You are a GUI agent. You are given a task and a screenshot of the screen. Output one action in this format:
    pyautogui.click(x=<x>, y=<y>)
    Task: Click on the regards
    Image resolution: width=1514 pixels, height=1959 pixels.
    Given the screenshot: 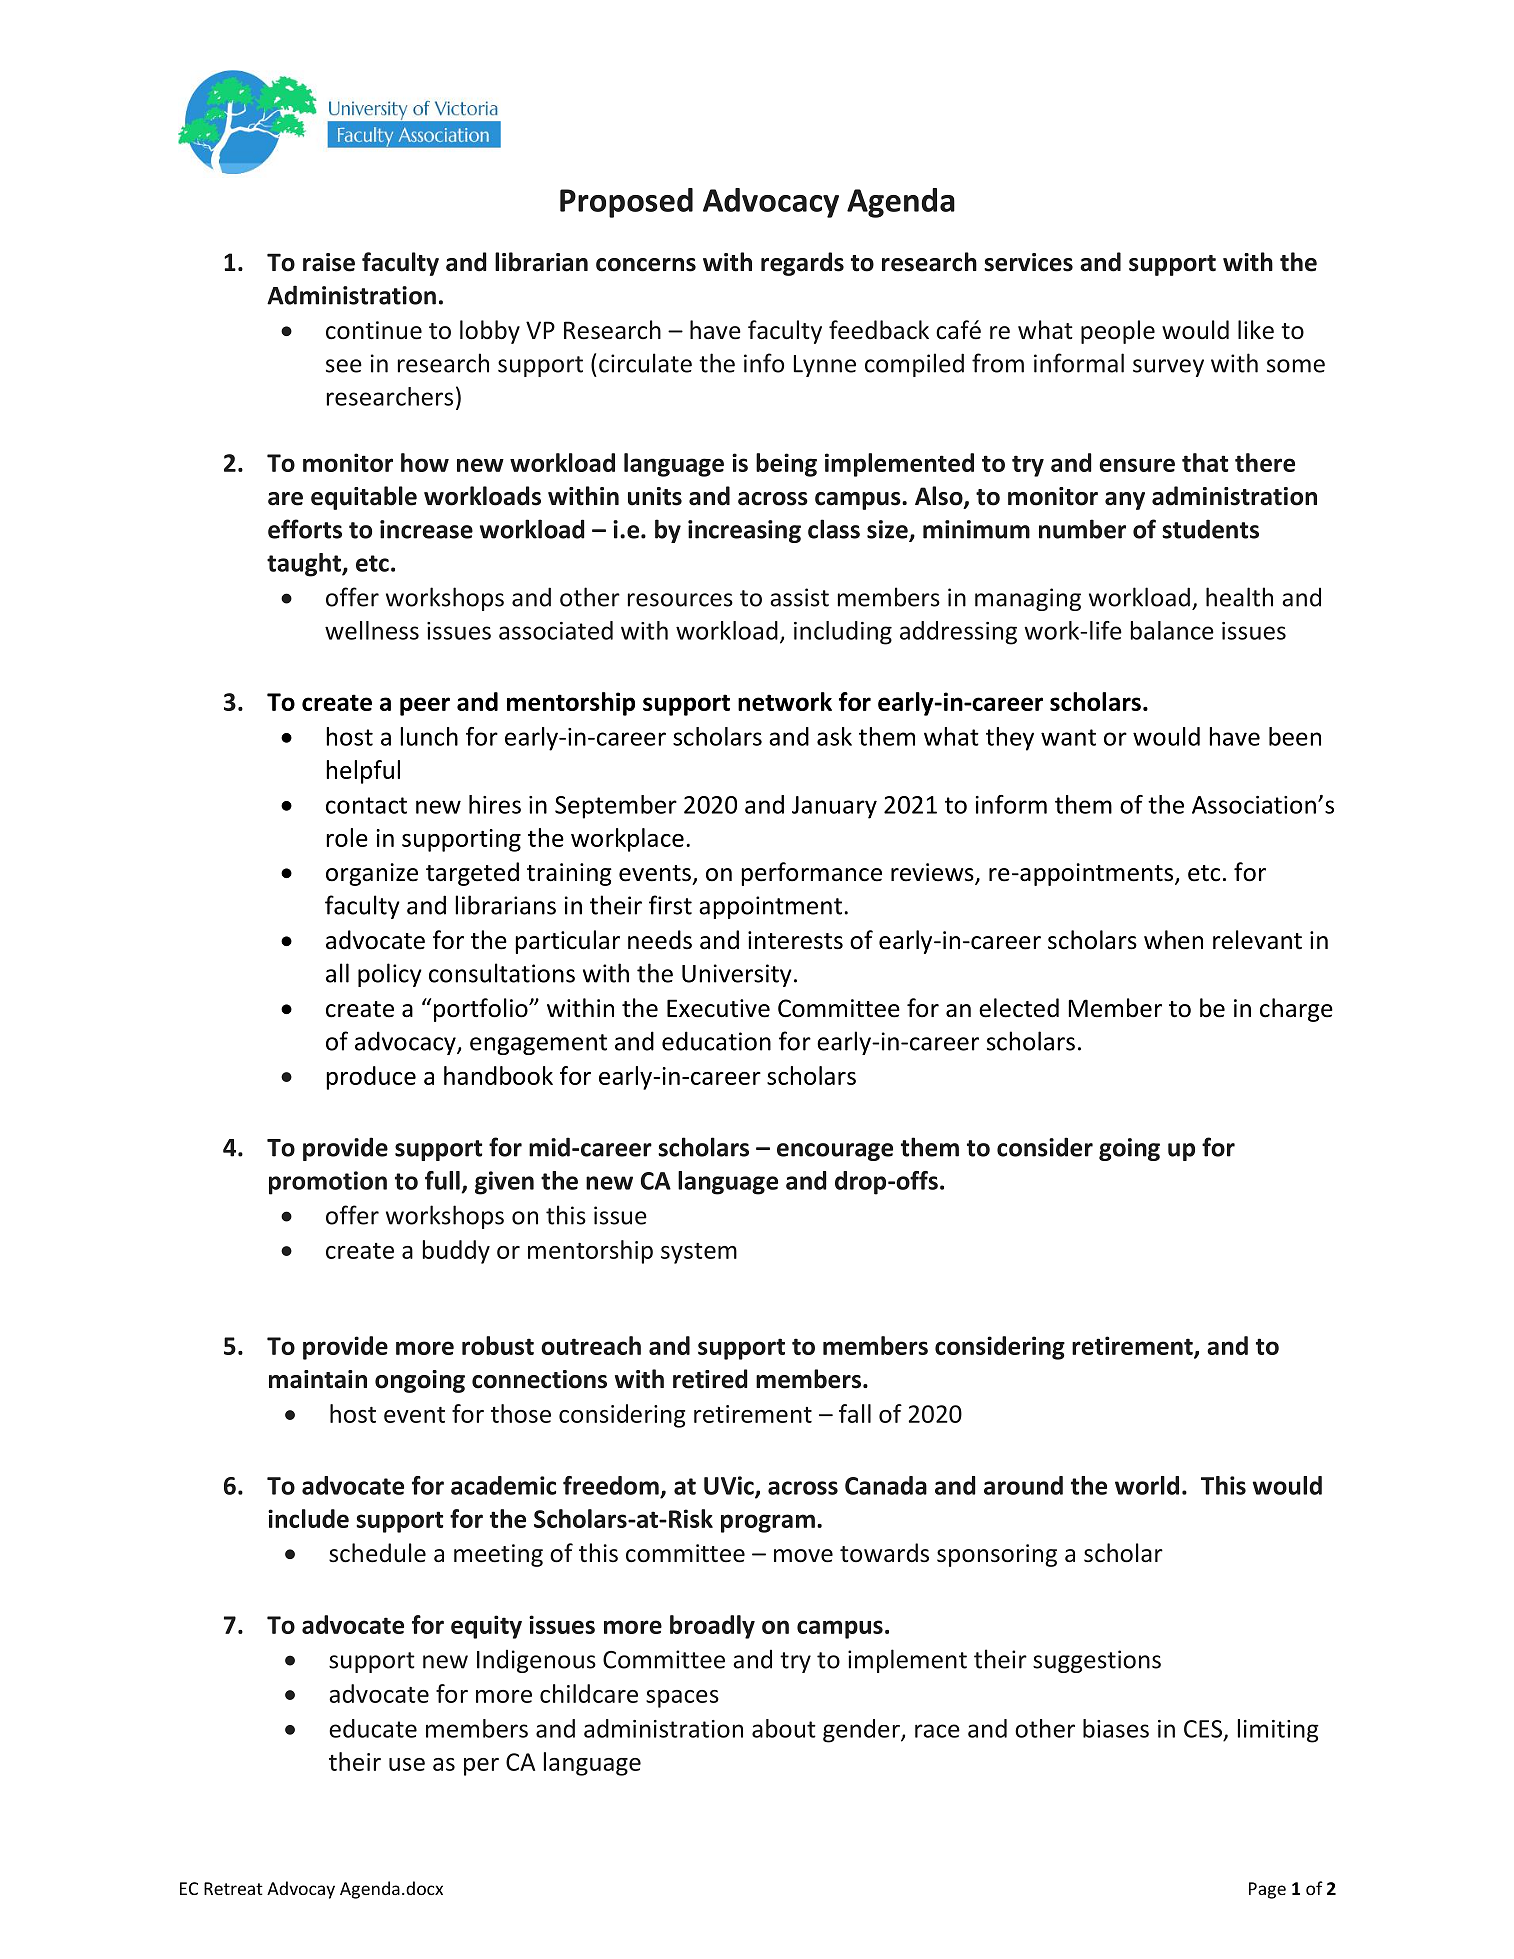 What is the action you would take?
    pyautogui.click(x=802, y=264)
